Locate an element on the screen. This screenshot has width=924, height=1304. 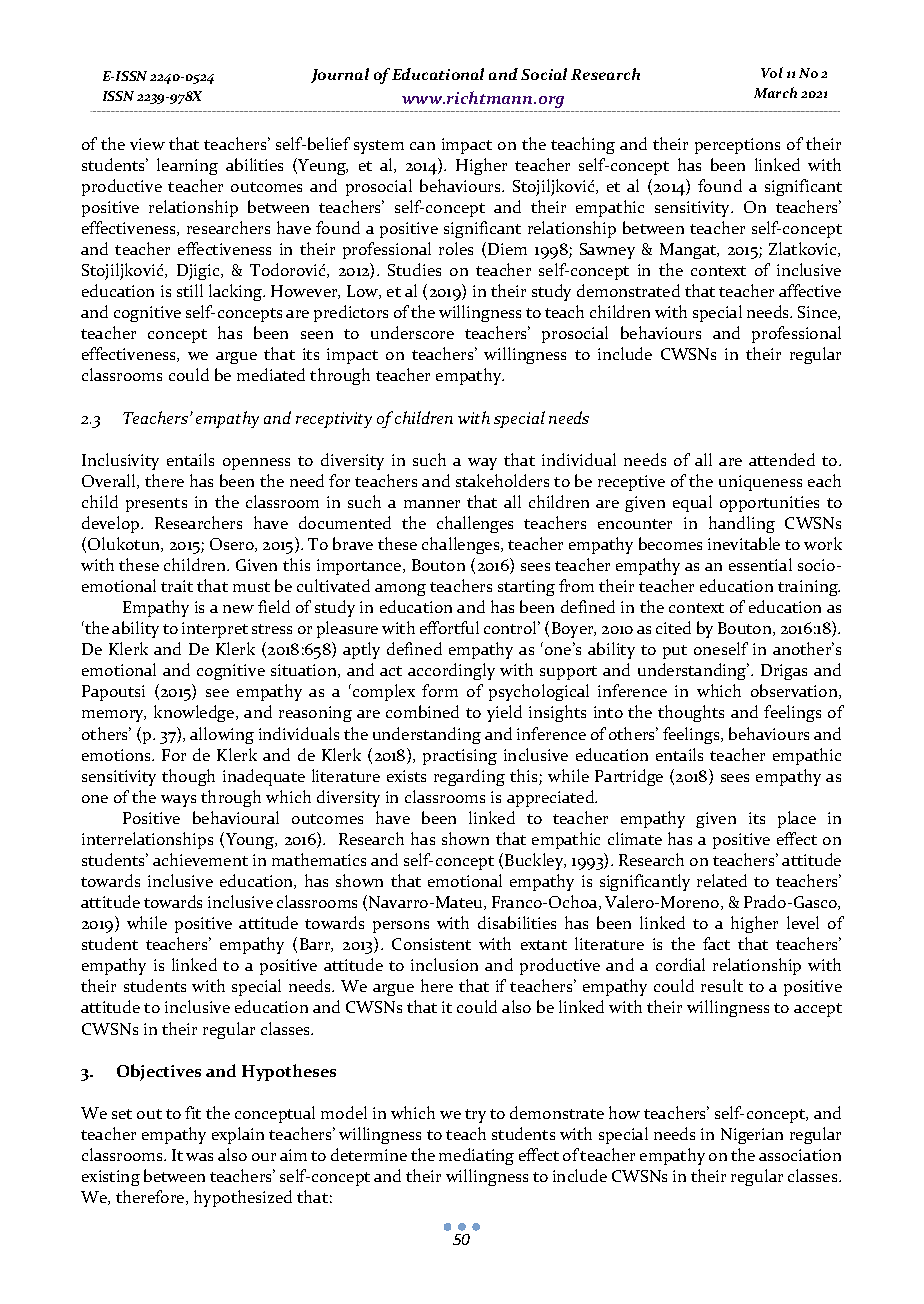
openness is located at coordinates (256, 464).
